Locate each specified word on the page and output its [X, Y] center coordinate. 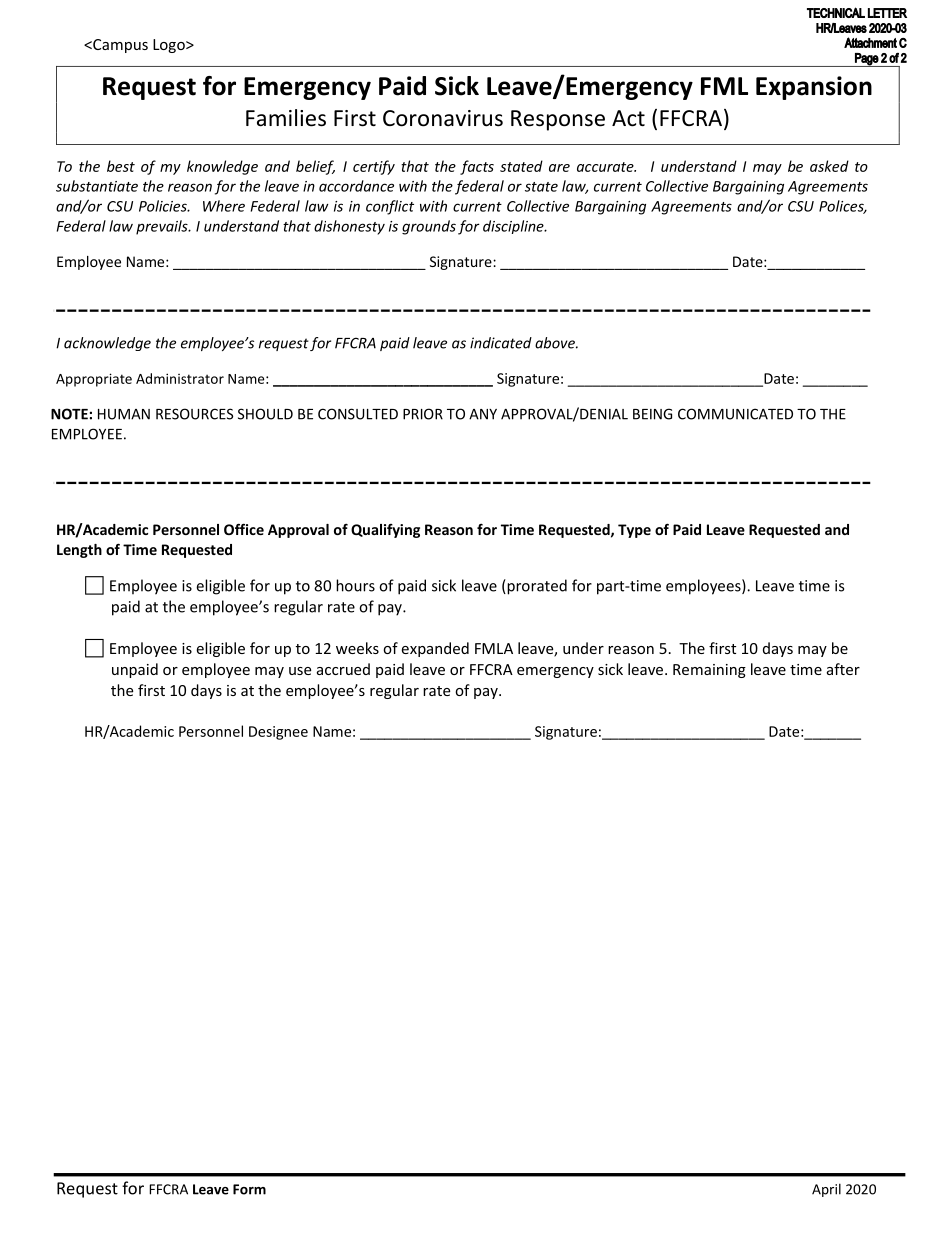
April [826, 1190]
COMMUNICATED [735, 414]
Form [249, 1189]
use [300, 671]
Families [286, 118]
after [843, 669]
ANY [483, 414]
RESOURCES [194, 414]
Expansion [814, 88]
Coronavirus [443, 118]
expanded [435, 649]
